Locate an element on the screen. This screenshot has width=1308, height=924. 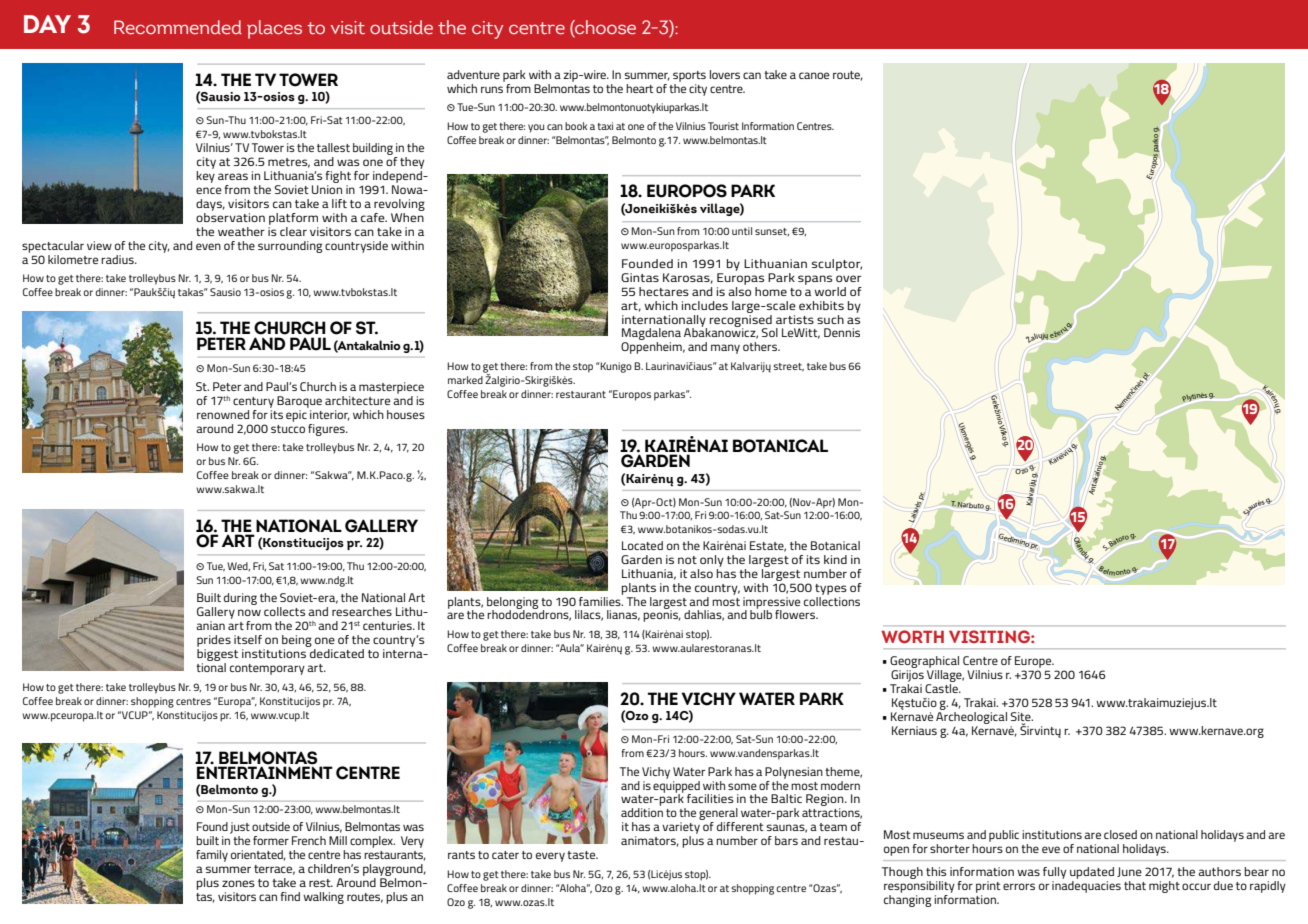
during is located at coordinates (240, 599).
